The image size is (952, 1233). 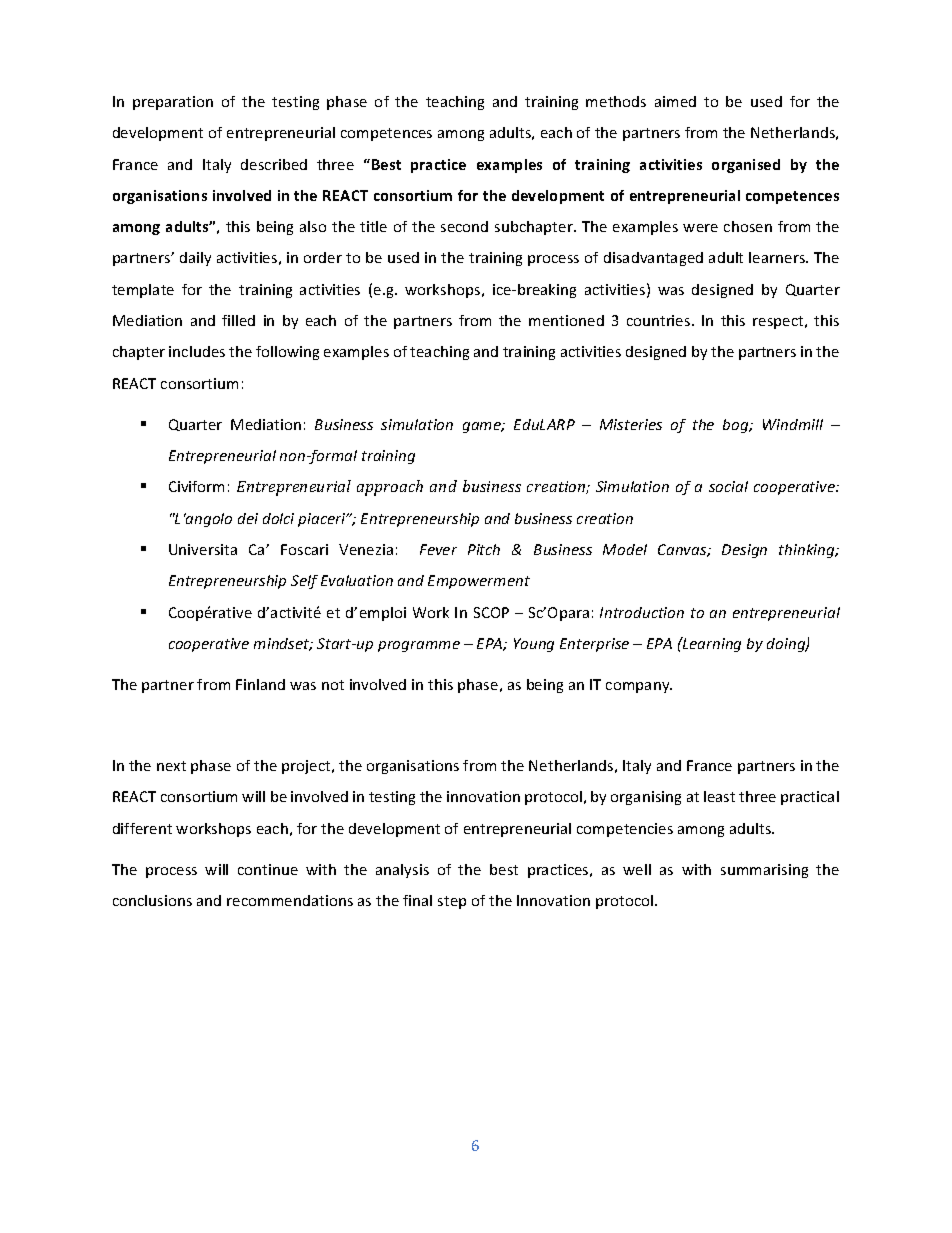 What do you see at coordinates (660, 320) in the screenshot?
I see `countries` at bounding box center [660, 320].
